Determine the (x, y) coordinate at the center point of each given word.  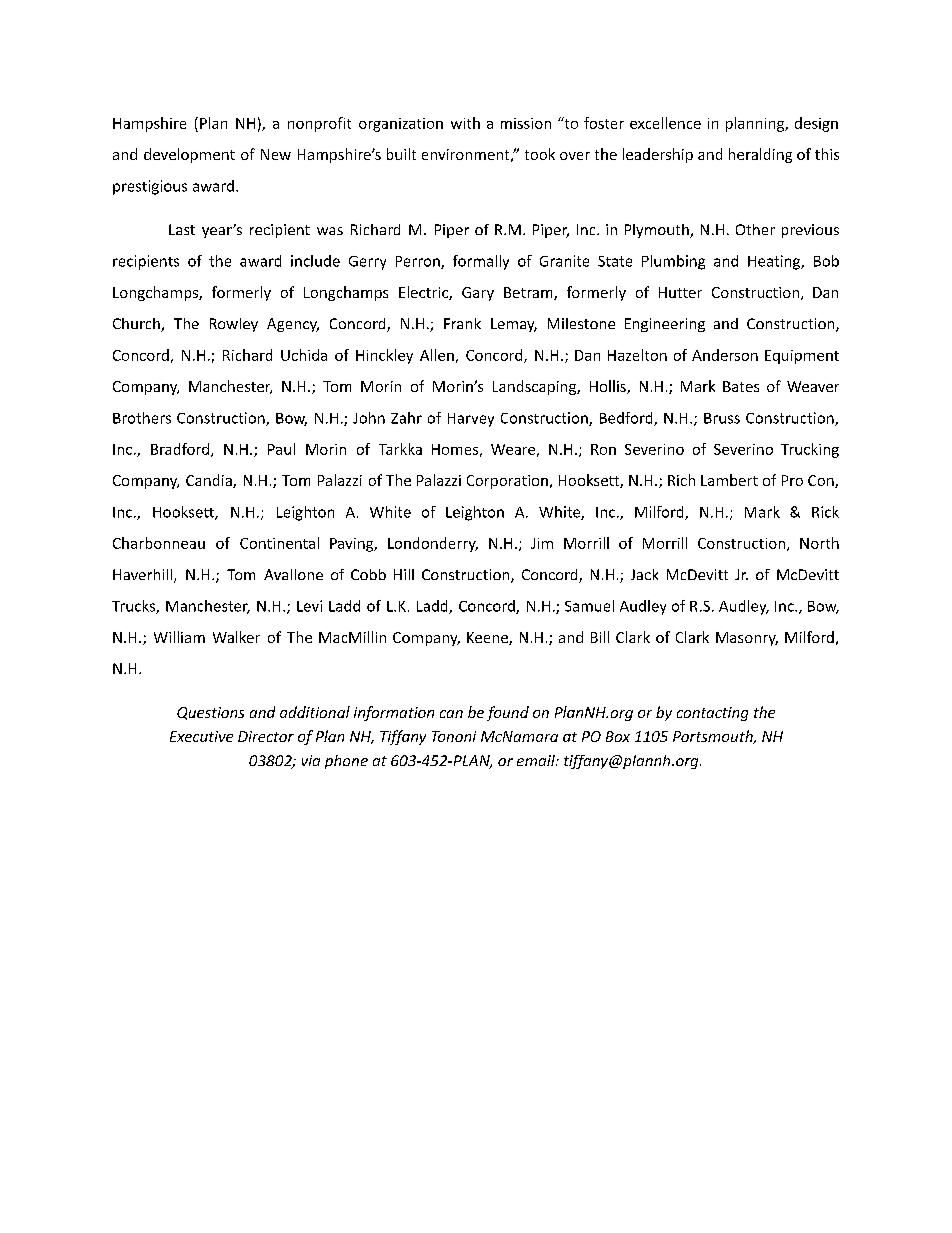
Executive (201, 736)
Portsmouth (714, 737)
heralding (760, 155)
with (465, 123)
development (189, 155)
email (537, 760)
